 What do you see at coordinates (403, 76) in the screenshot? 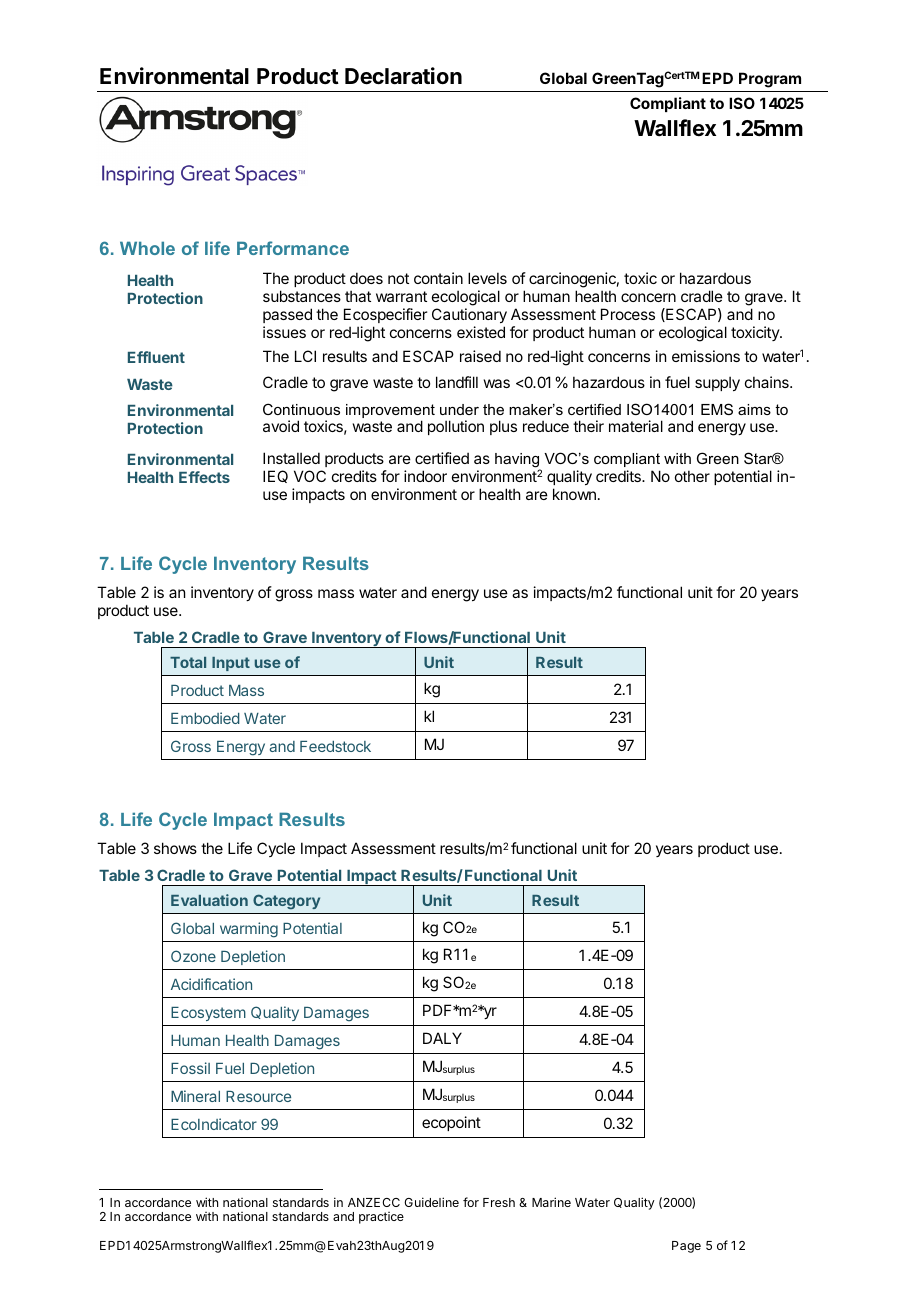
I see `Declaration` at bounding box center [403, 76].
